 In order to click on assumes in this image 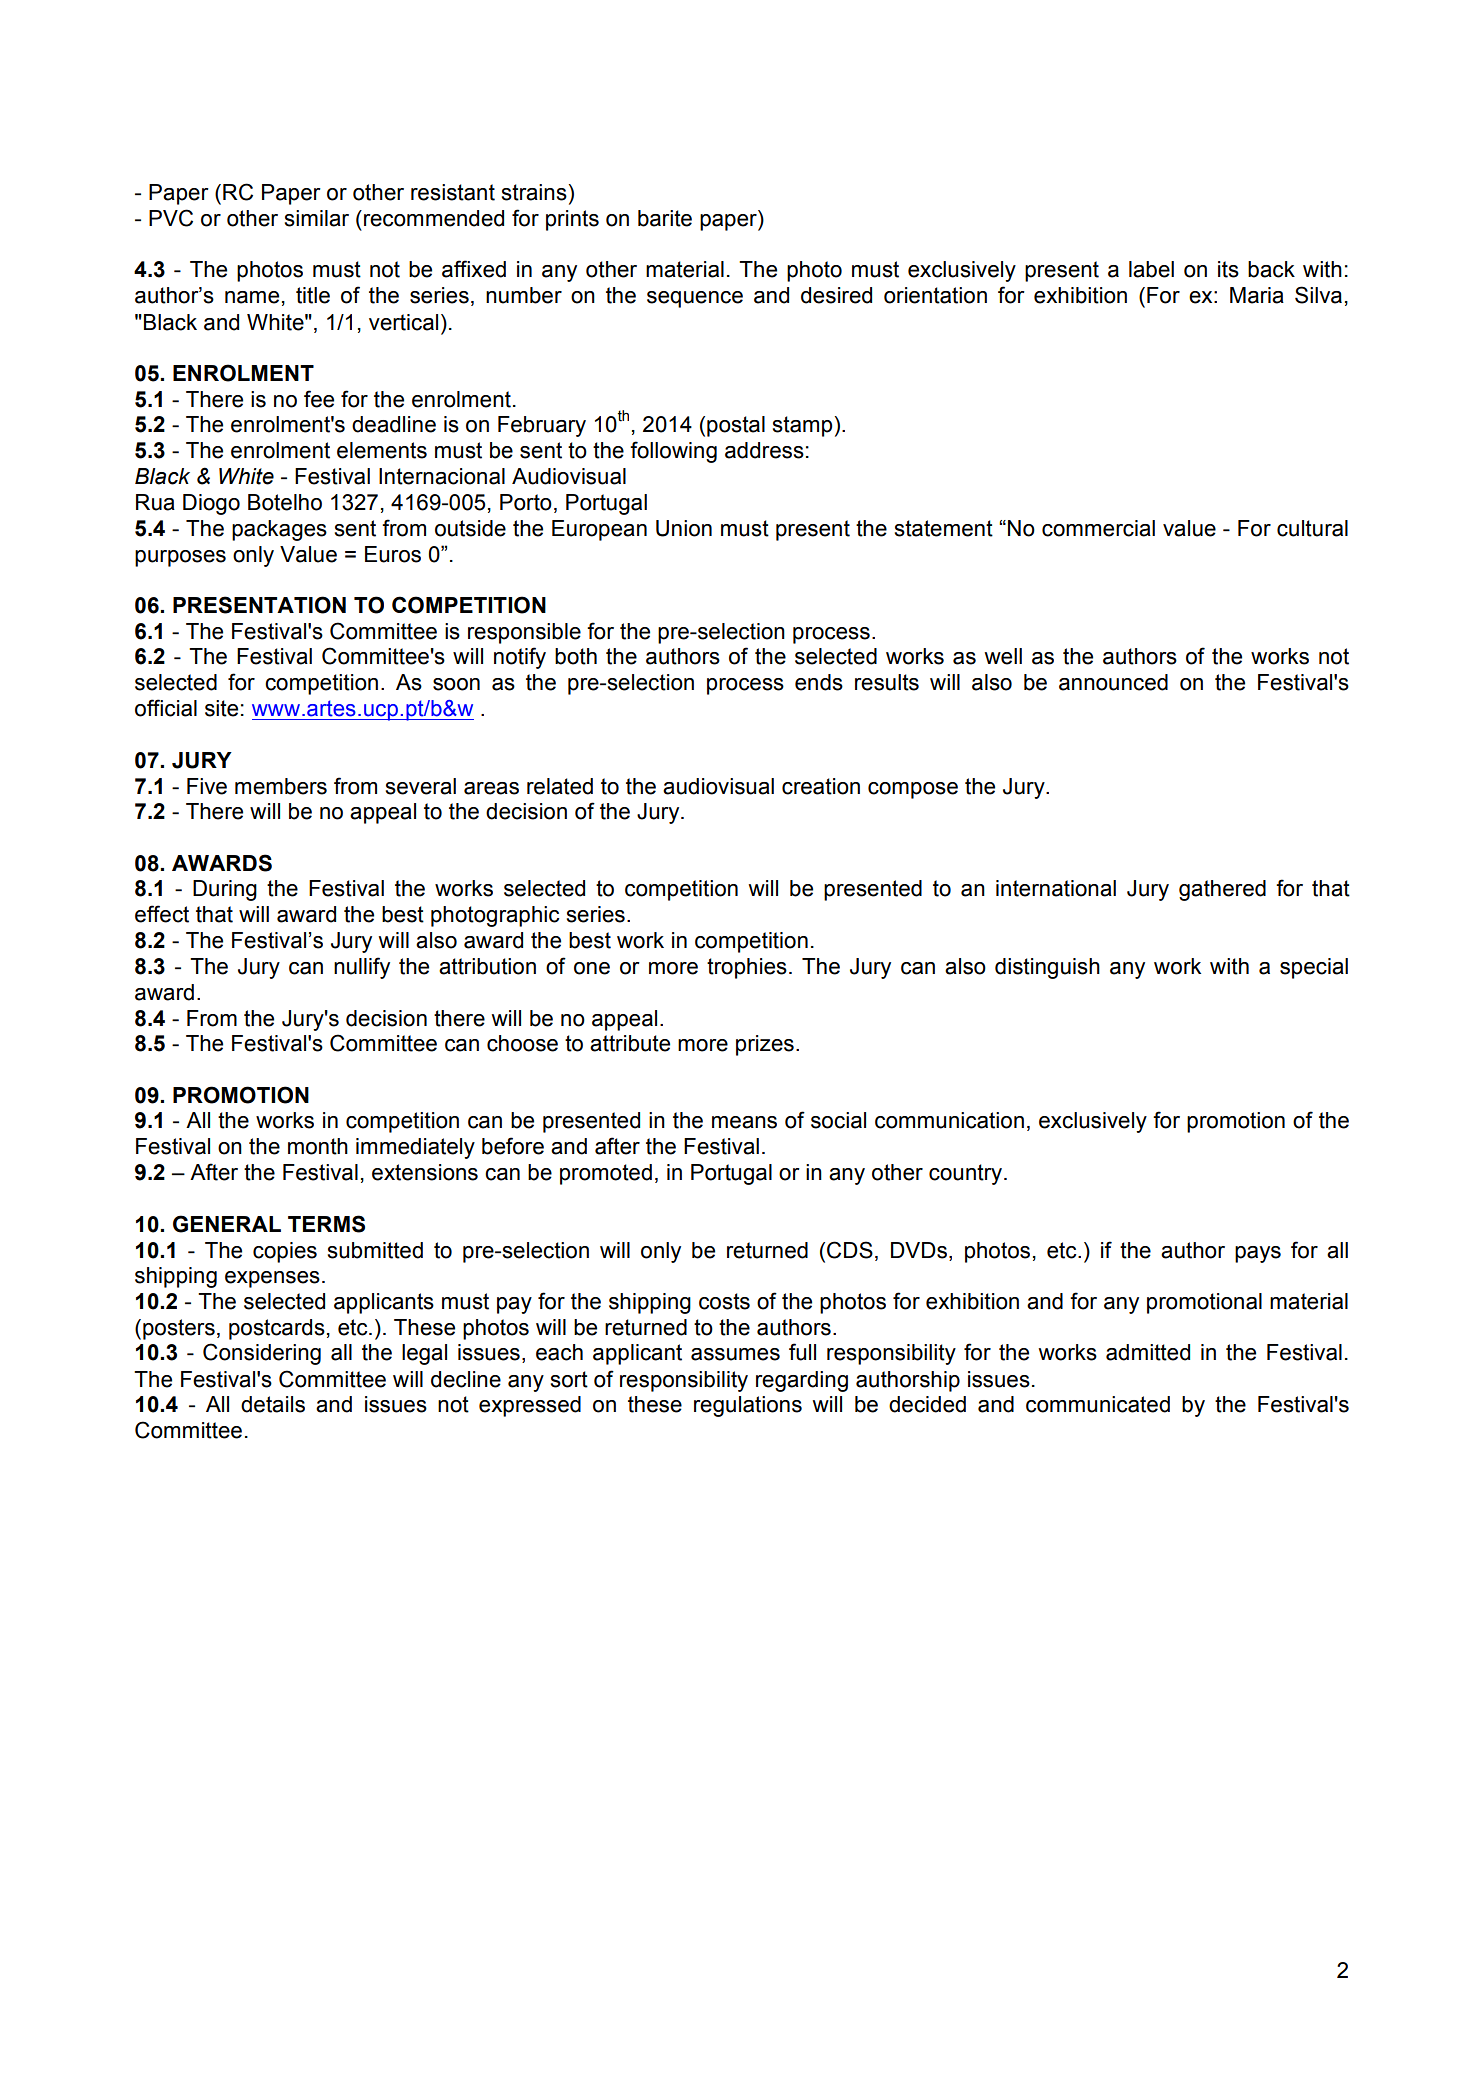, I will do `click(735, 1354)`.
